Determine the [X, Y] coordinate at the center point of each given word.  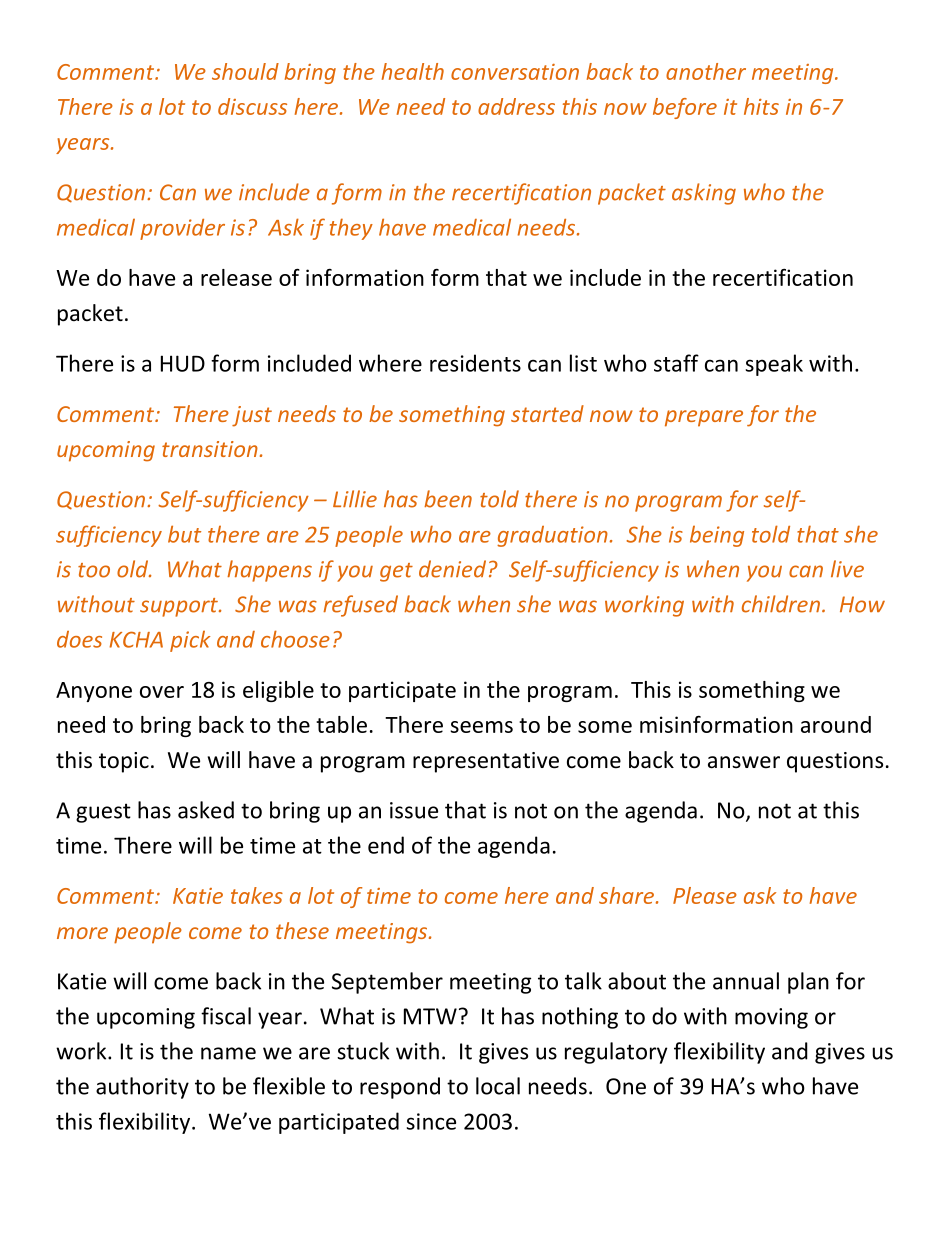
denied [452, 569]
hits [761, 106]
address [516, 106]
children [782, 604]
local [498, 1086]
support [180, 607]
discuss [252, 106]
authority [142, 1088]
